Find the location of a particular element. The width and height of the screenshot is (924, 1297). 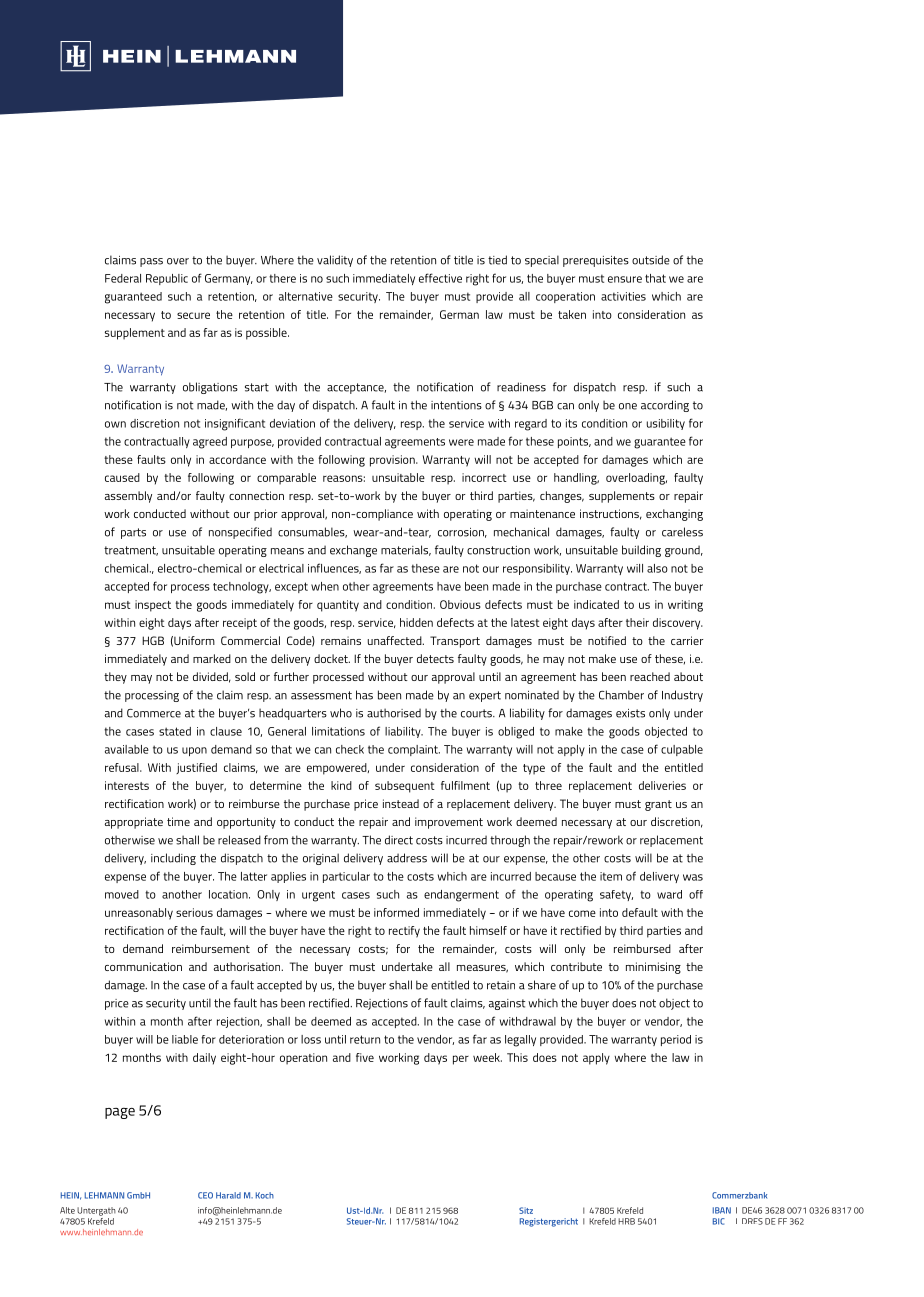

detects is located at coordinates (435, 658).
